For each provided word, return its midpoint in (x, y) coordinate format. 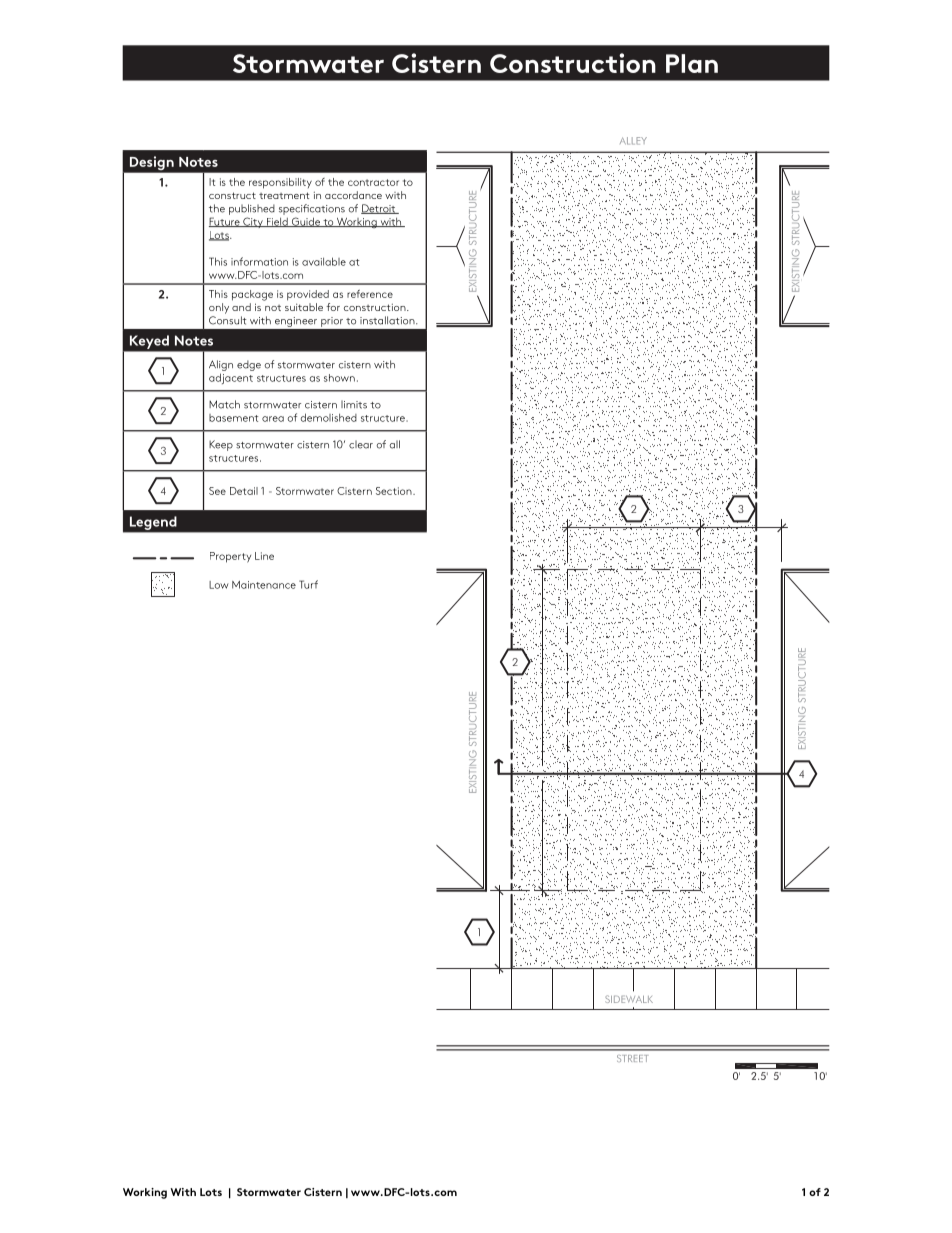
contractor (373, 182)
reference (370, 294)
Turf (308, 584)
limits (354, 404)
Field (277, 222)
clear (361, 444)
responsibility (280, 183)
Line (264, 556)
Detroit (379, 209)
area (273, 419)
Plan (692, 63)
